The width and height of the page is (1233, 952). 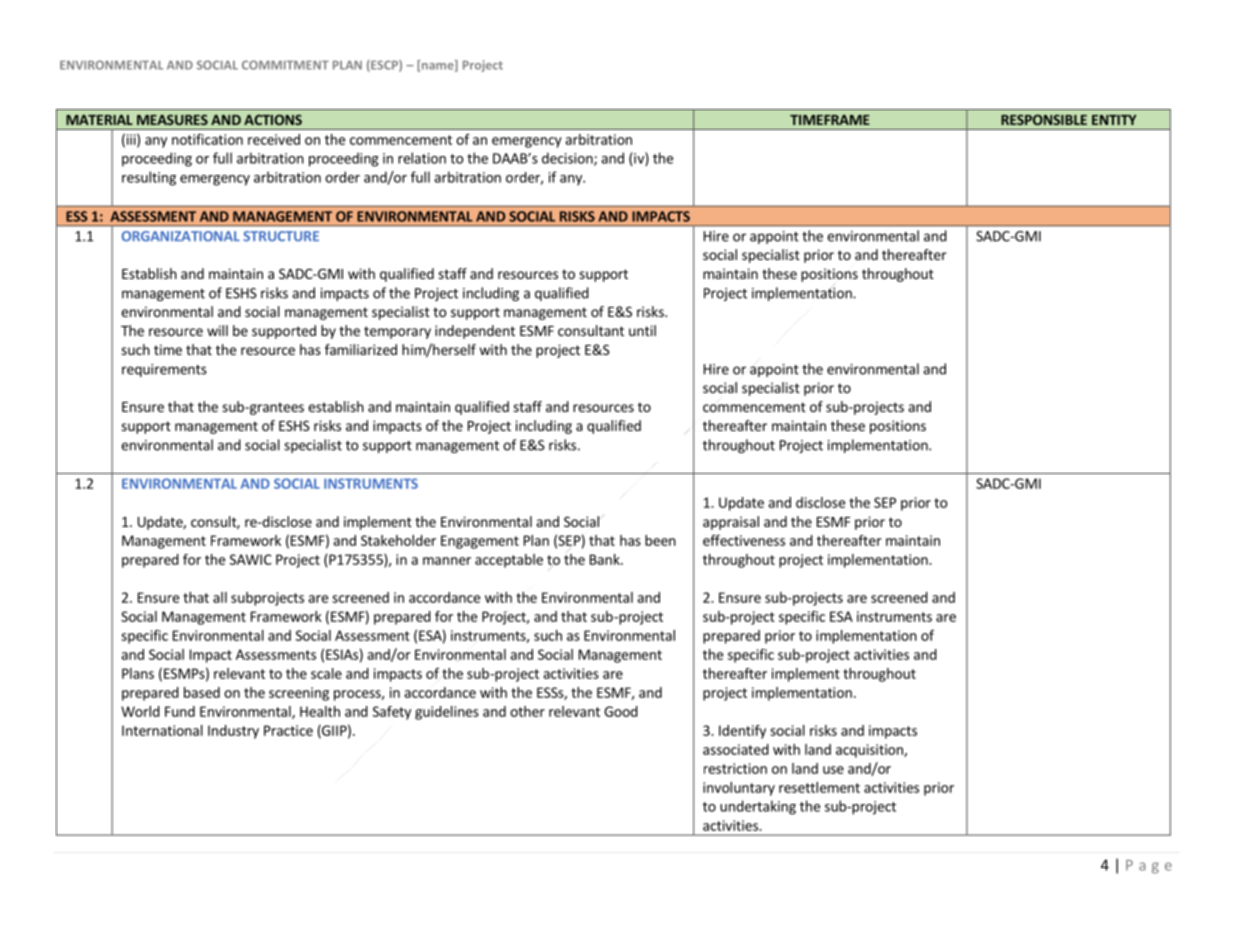 I want to click on effectiveness, so click(x=744, y=540).
